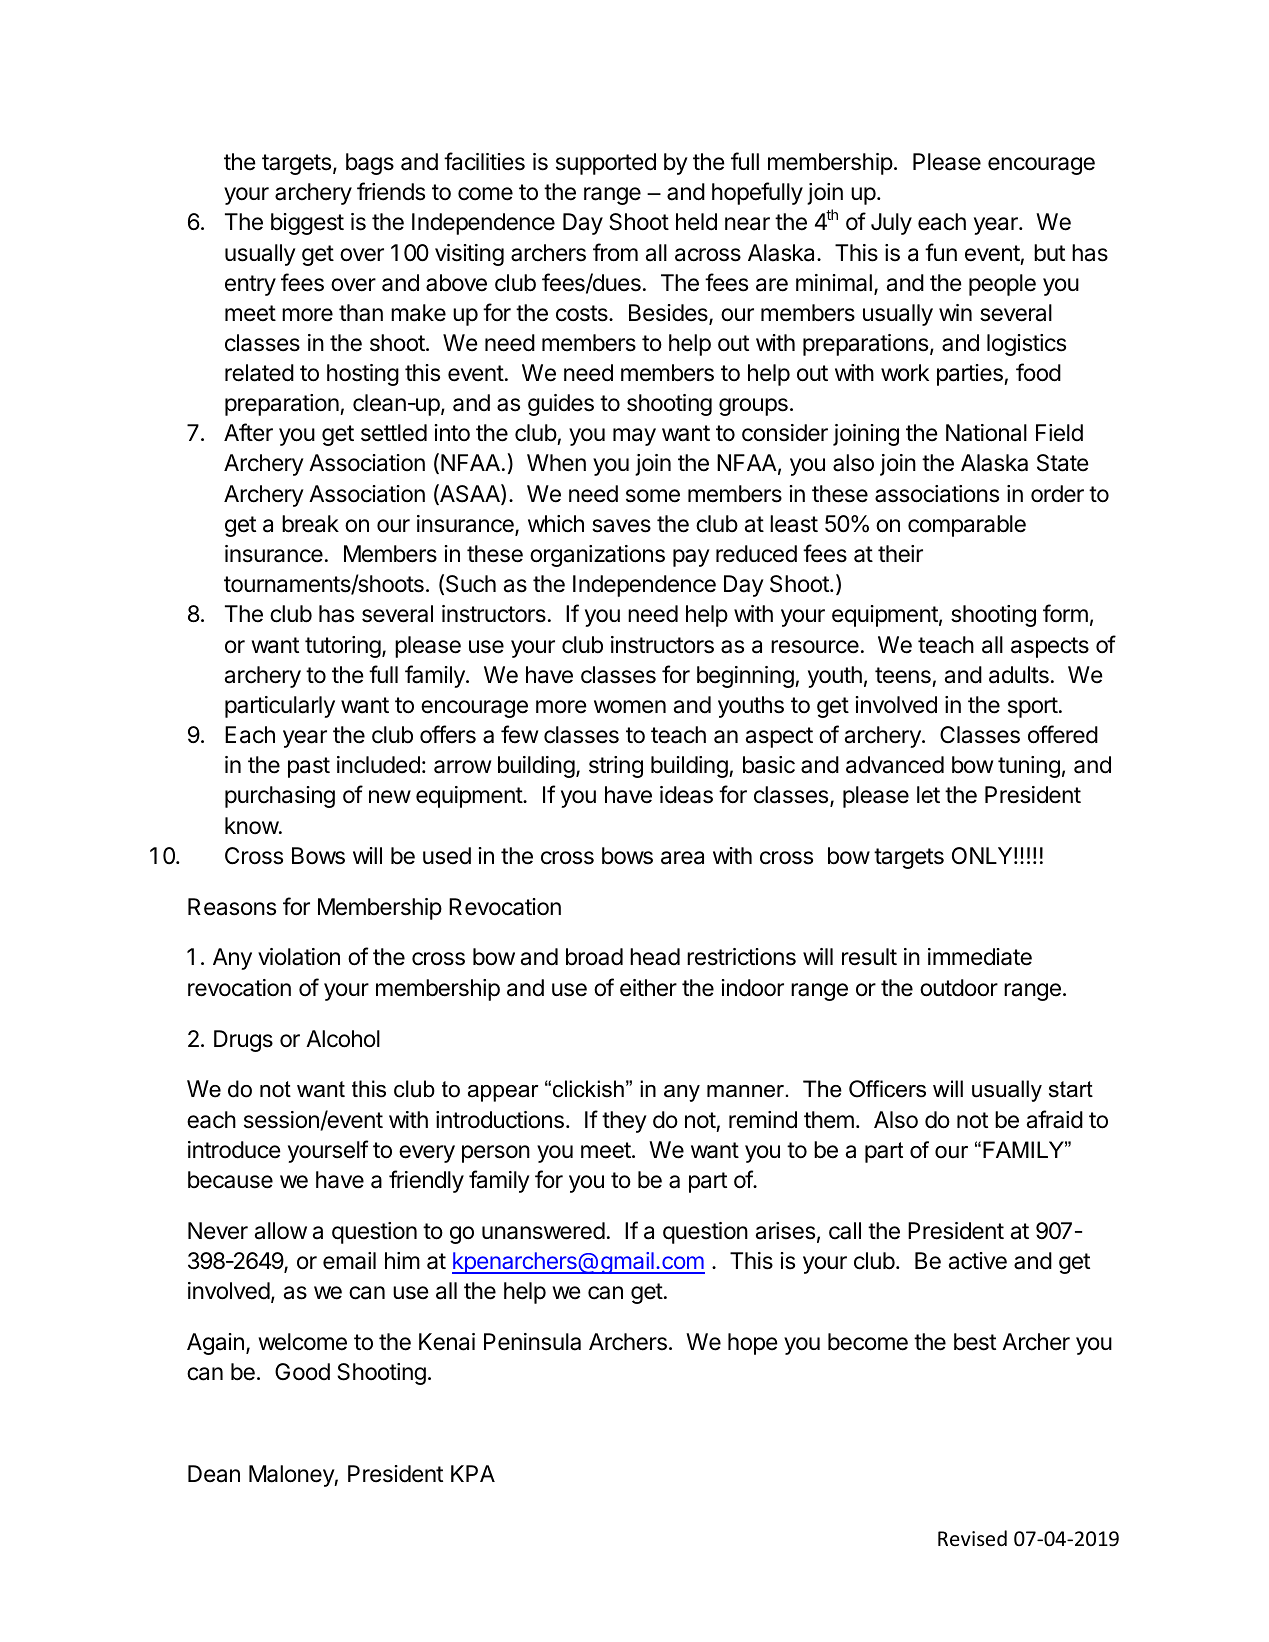 Image resolution: width=1269 pixels, height=1642 pixels. I want to click on know, so click(252, 825).
